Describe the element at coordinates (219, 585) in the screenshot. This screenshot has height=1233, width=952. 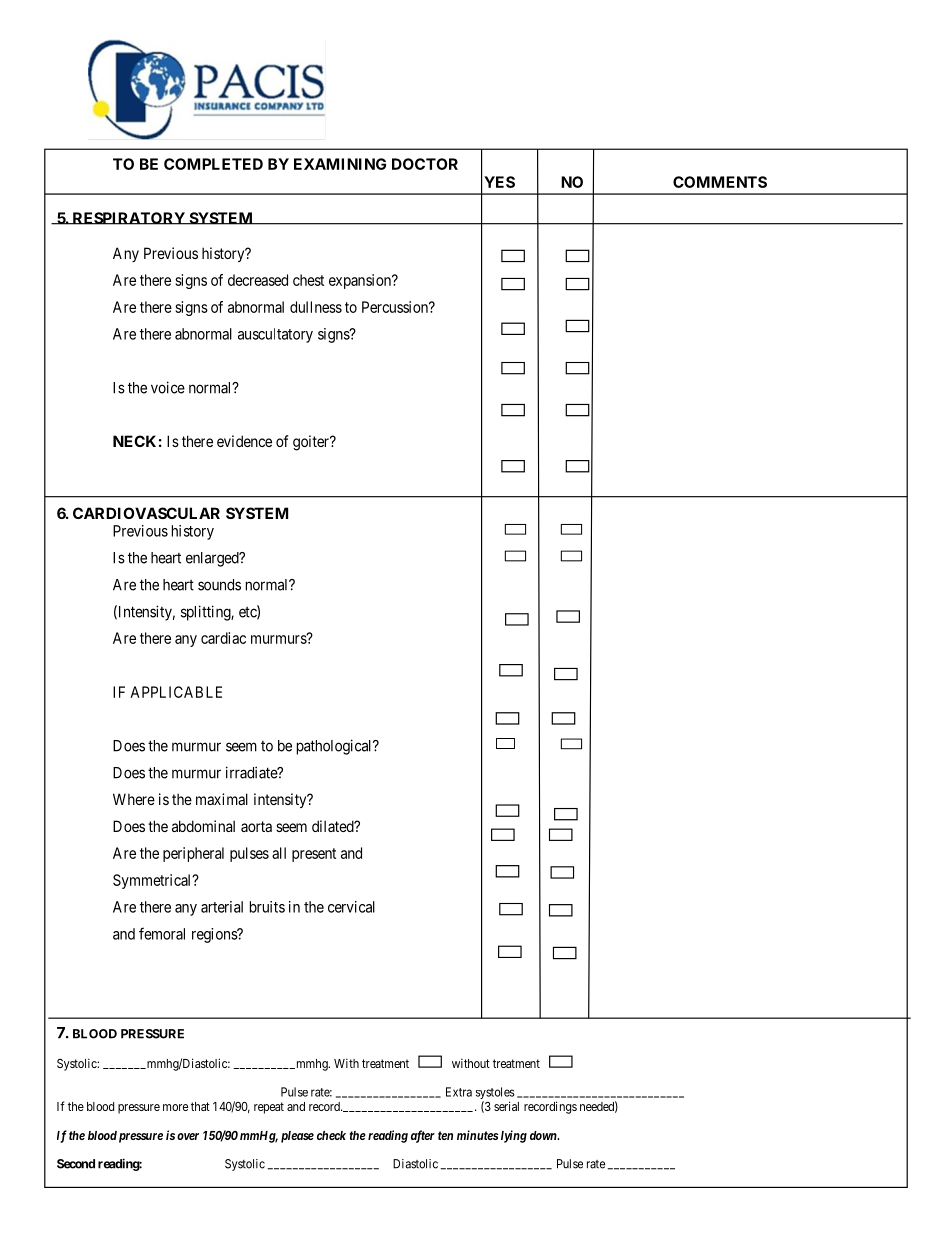
I see `sounds` at that location.
